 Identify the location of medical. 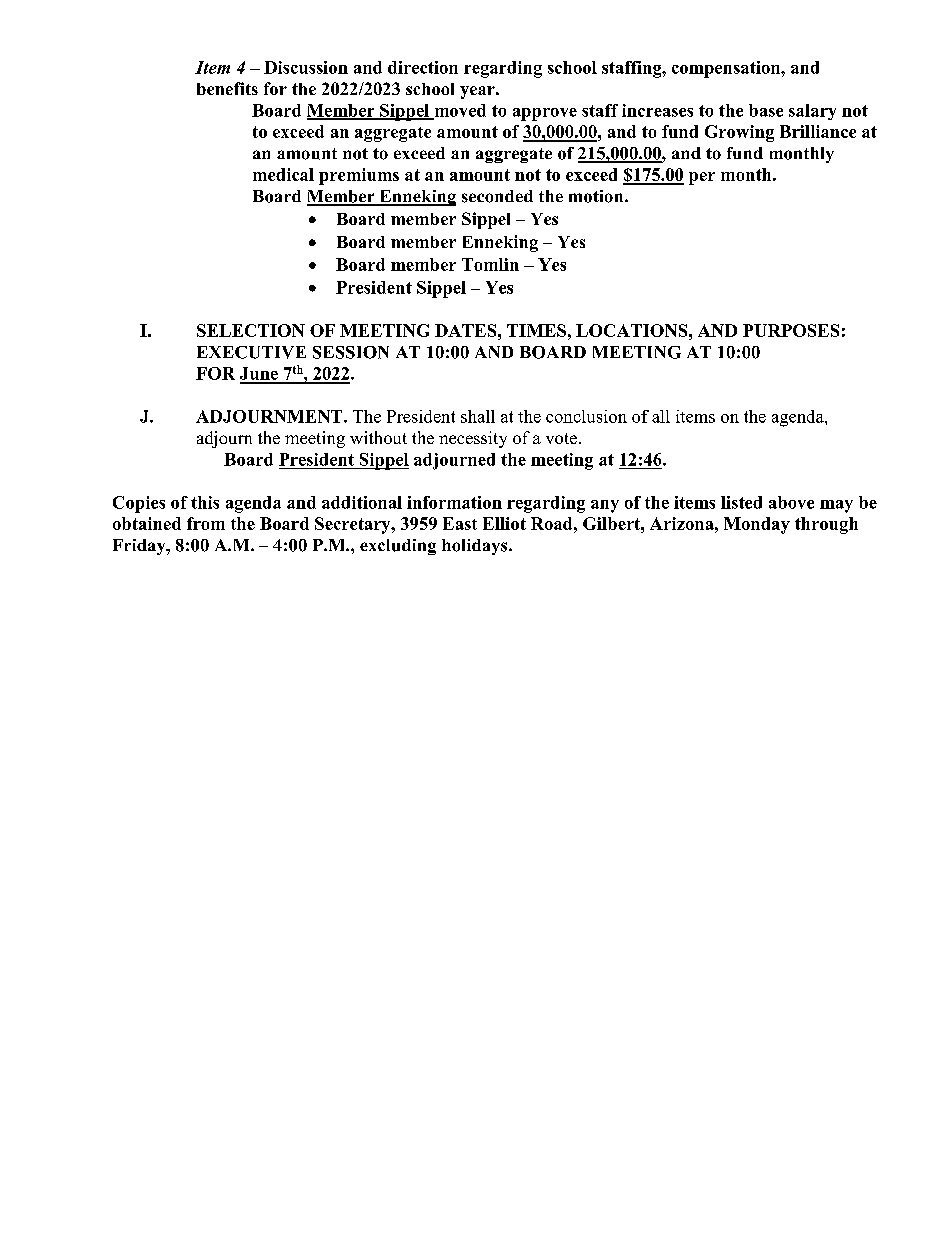
(283, 174).
